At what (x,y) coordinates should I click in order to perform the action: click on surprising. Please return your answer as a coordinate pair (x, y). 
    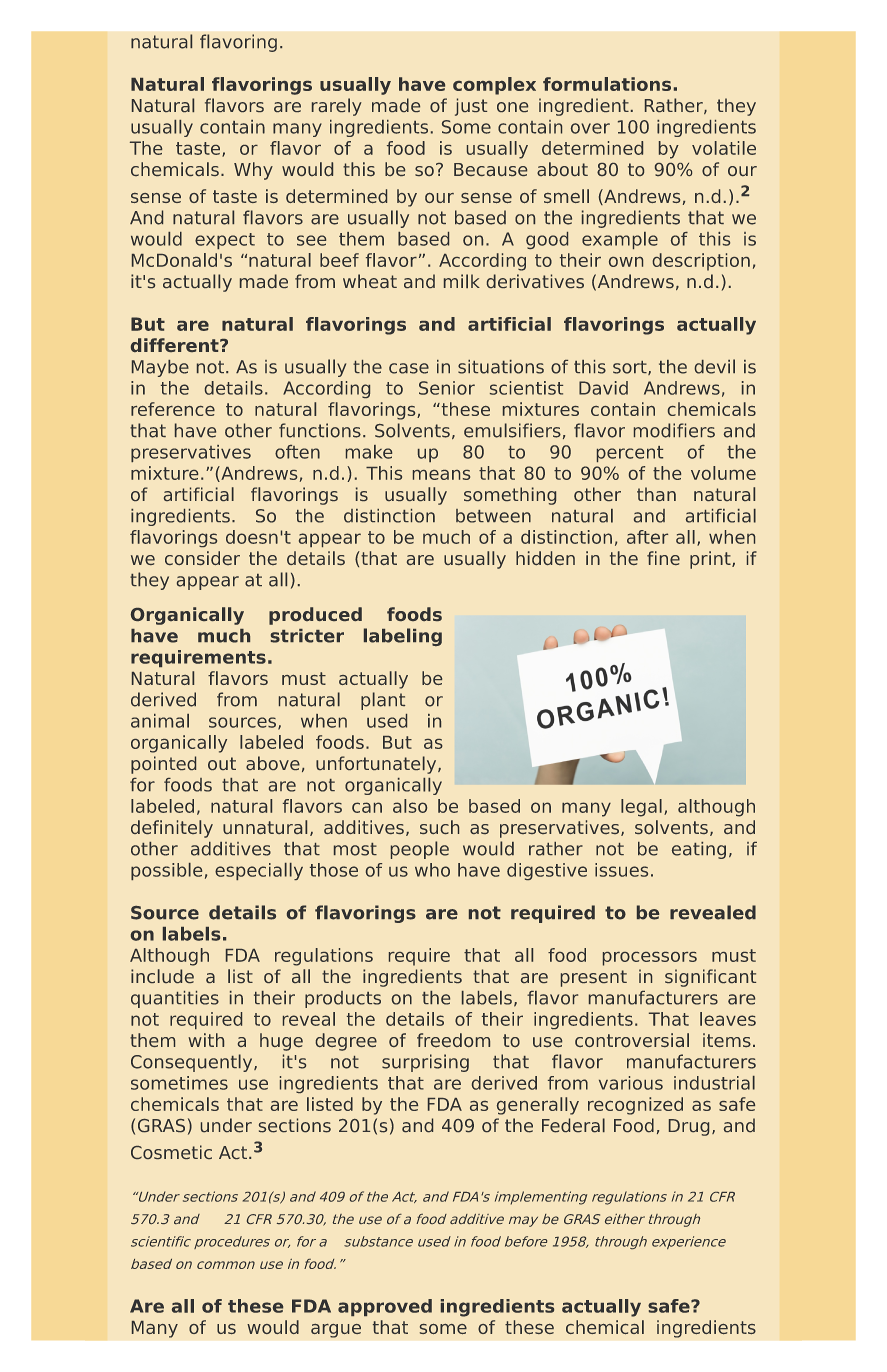
    Looking at the image, I should click on (425, 1063).
